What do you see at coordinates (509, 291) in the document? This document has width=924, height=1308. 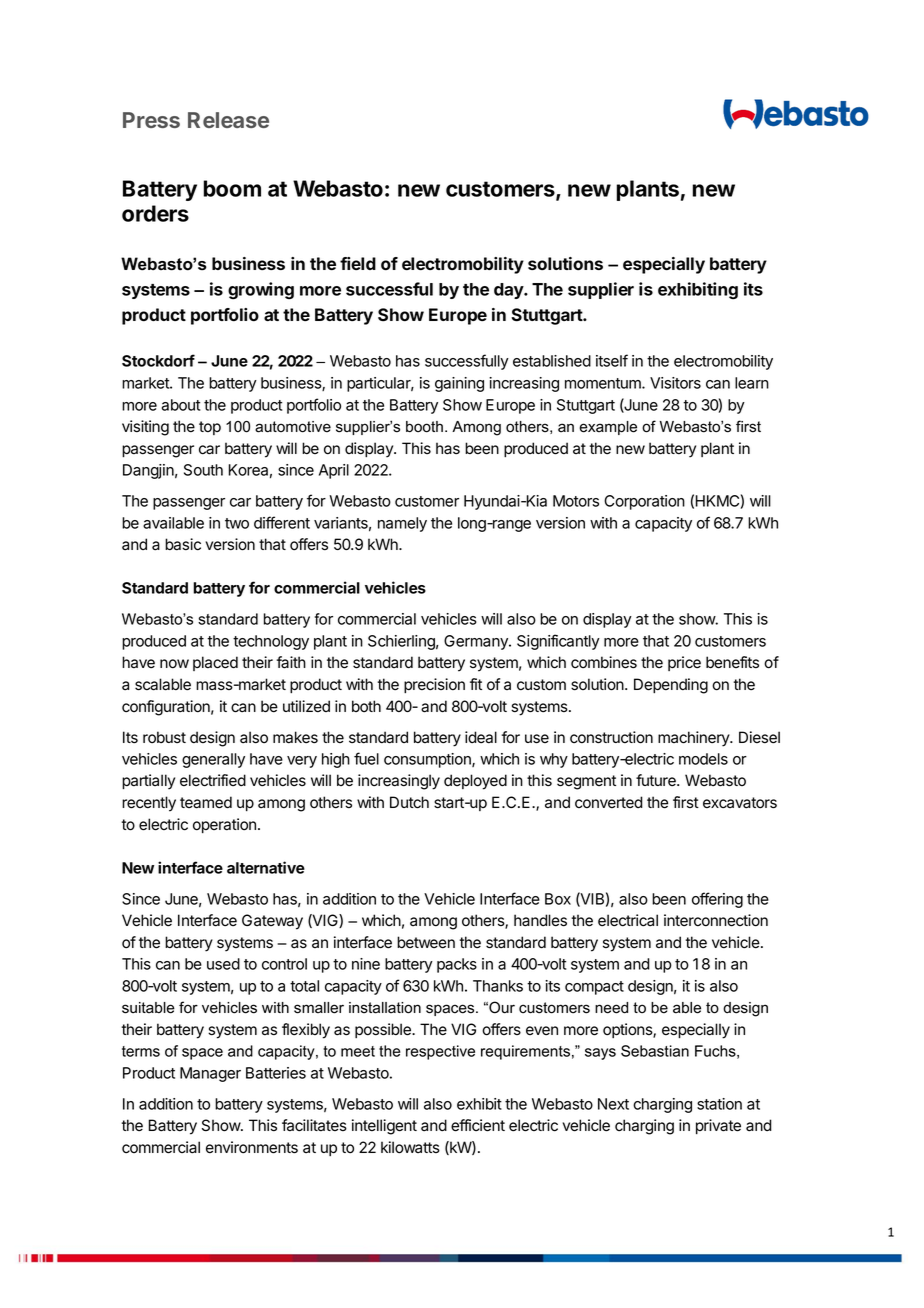 I see `day` at bounding box center [509, 291].
